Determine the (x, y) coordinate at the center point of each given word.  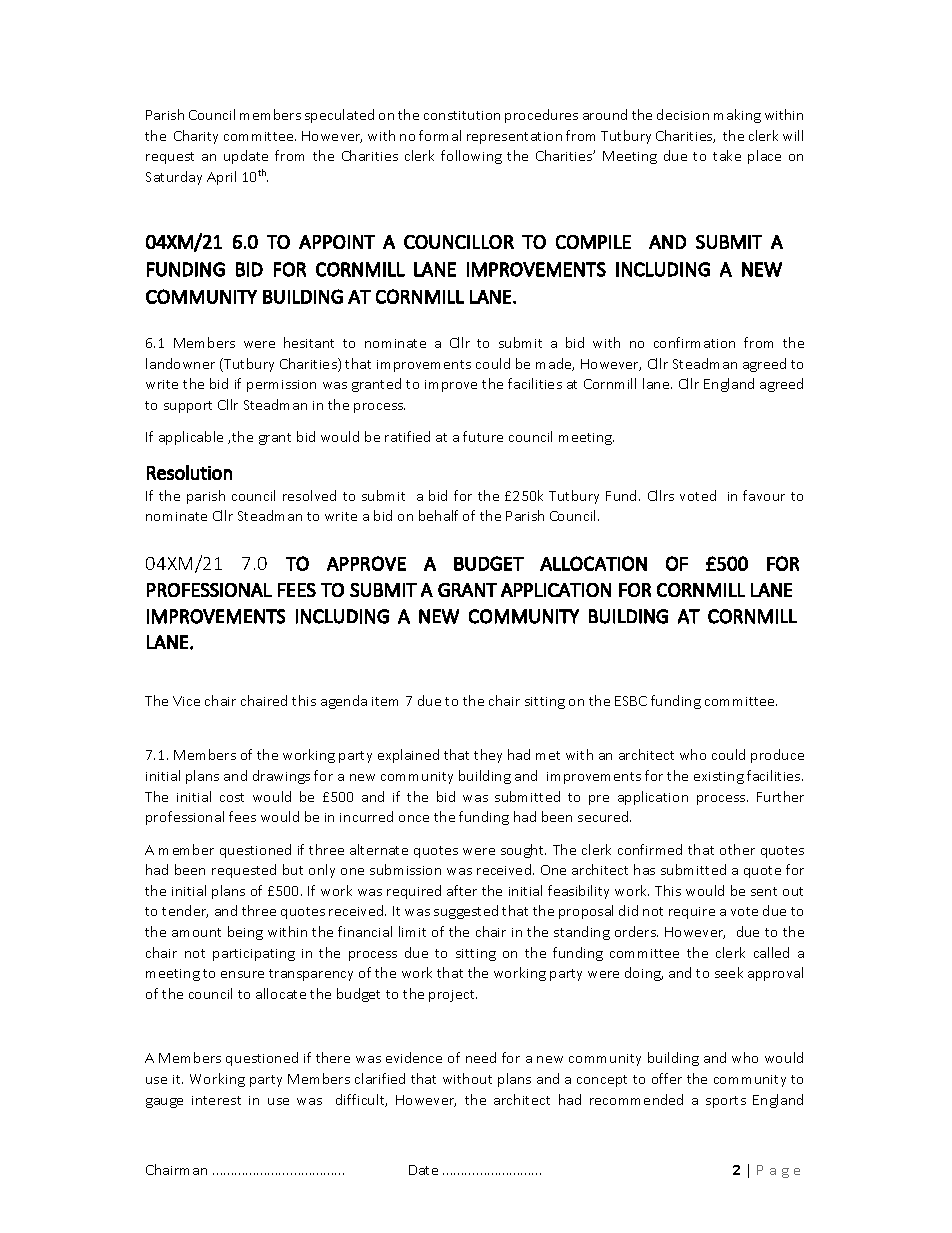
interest (216, 1100)
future (483, 436)
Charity (196, 137)
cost (232, 797)
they (488, 756)
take (727, 155)
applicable (191, 438)
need (481, 1057)
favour (764, 495)
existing (719, 778)
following (471, 157)
